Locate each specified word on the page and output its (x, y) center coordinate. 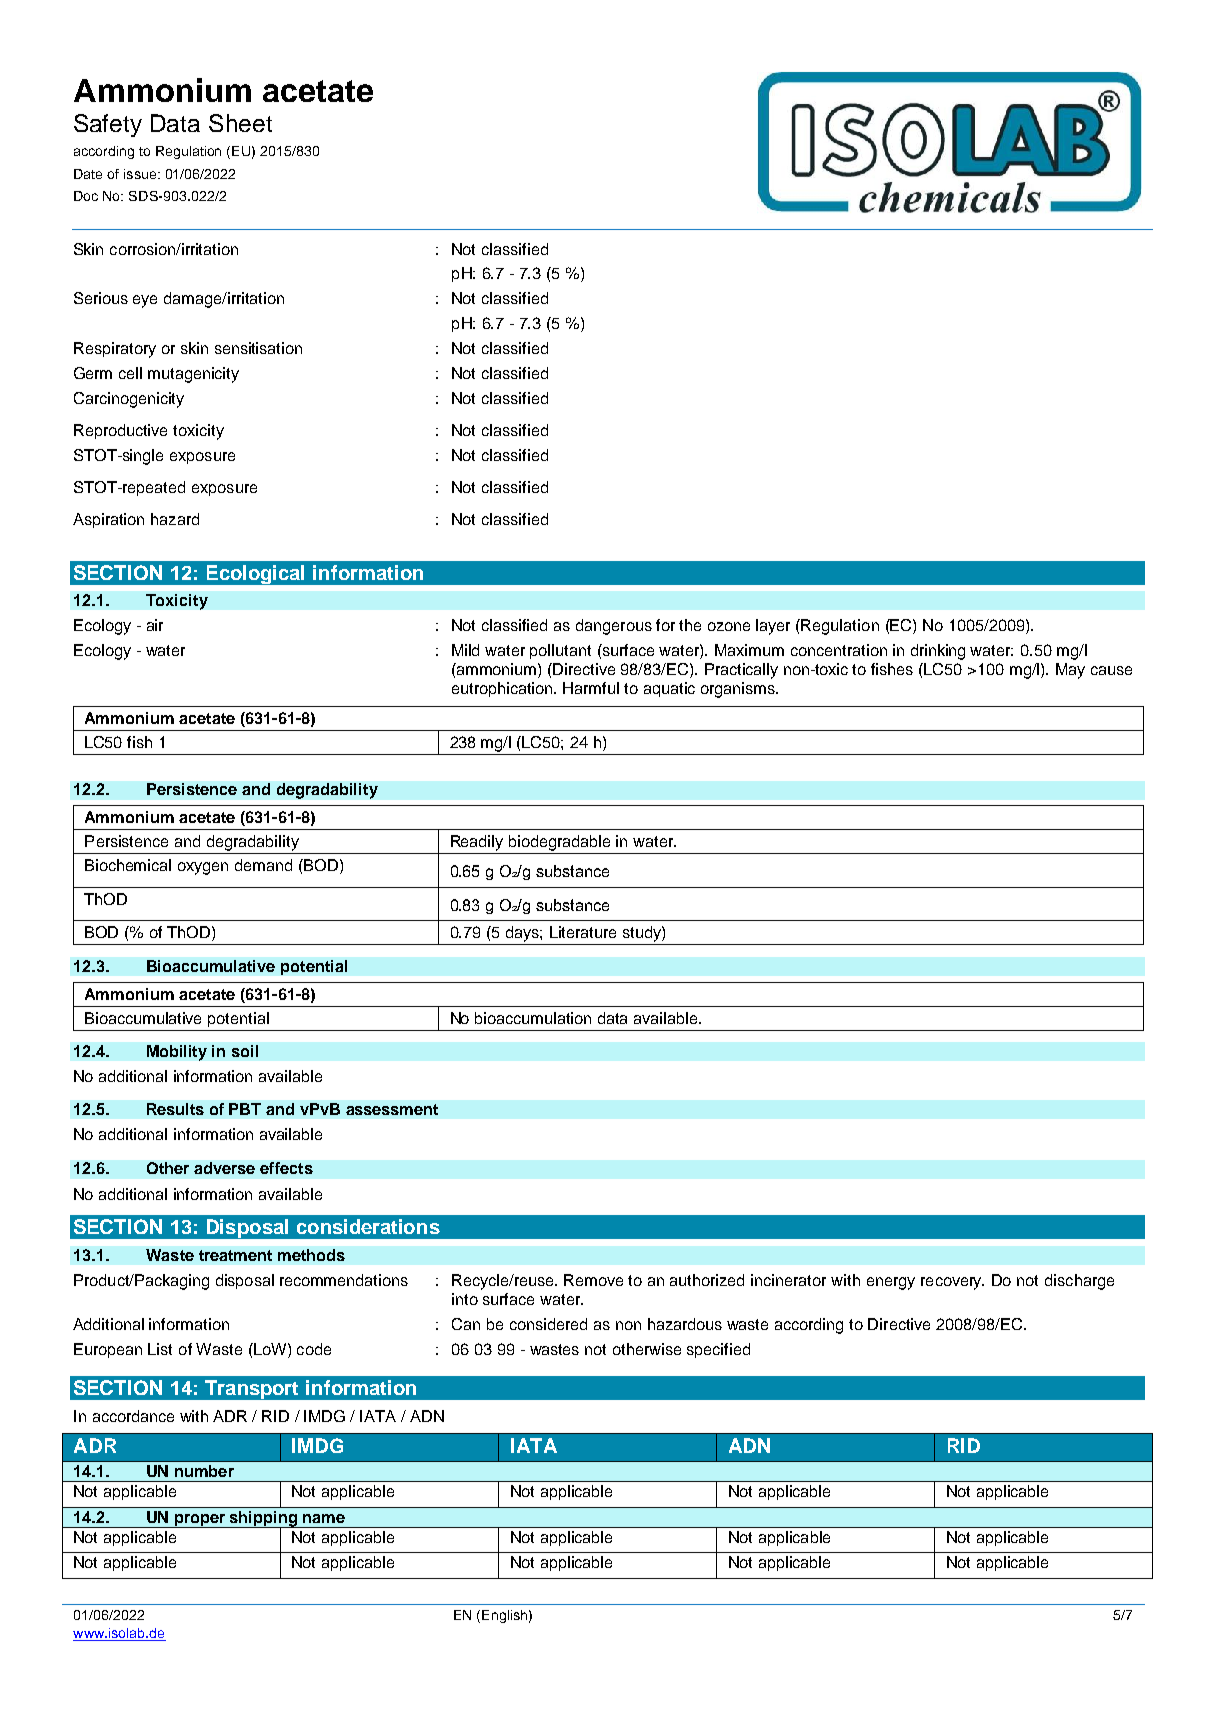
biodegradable (559, 843)
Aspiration (108, 520)
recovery (952, 1283)
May (1070, 671)
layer (773, 627)
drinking (938, 652)
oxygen (203, 868)
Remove (593, 1280)
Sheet (240, 123)
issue (140, 174)
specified (718, 1350)
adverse (224, 1168)
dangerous (614, 627)
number (204, 1471)
